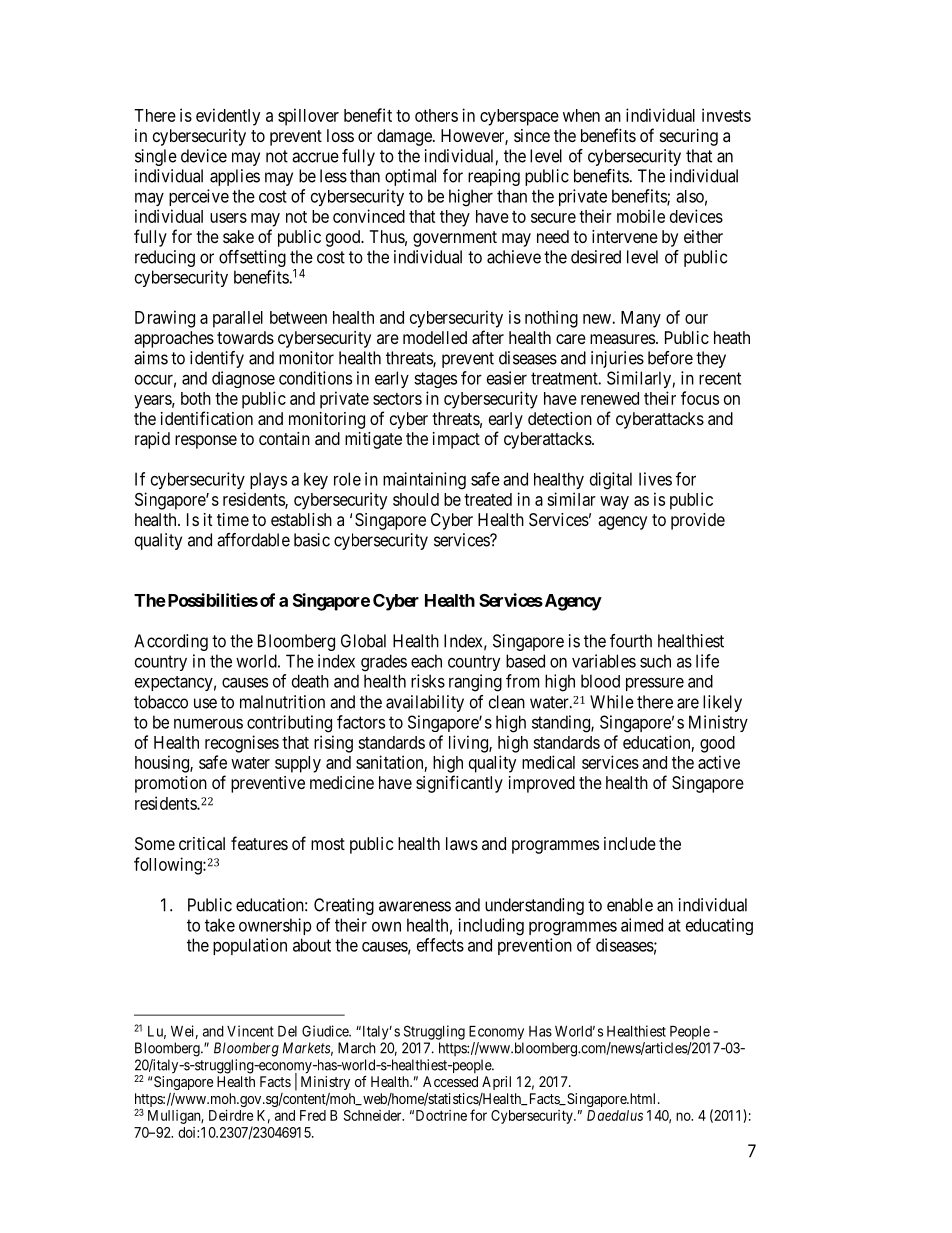 The height and width of the document is (1233, 952). What do you see at coordinates (231, 1115) in the document?
I see `Deirdre` at bounding box center [231, 1115].
